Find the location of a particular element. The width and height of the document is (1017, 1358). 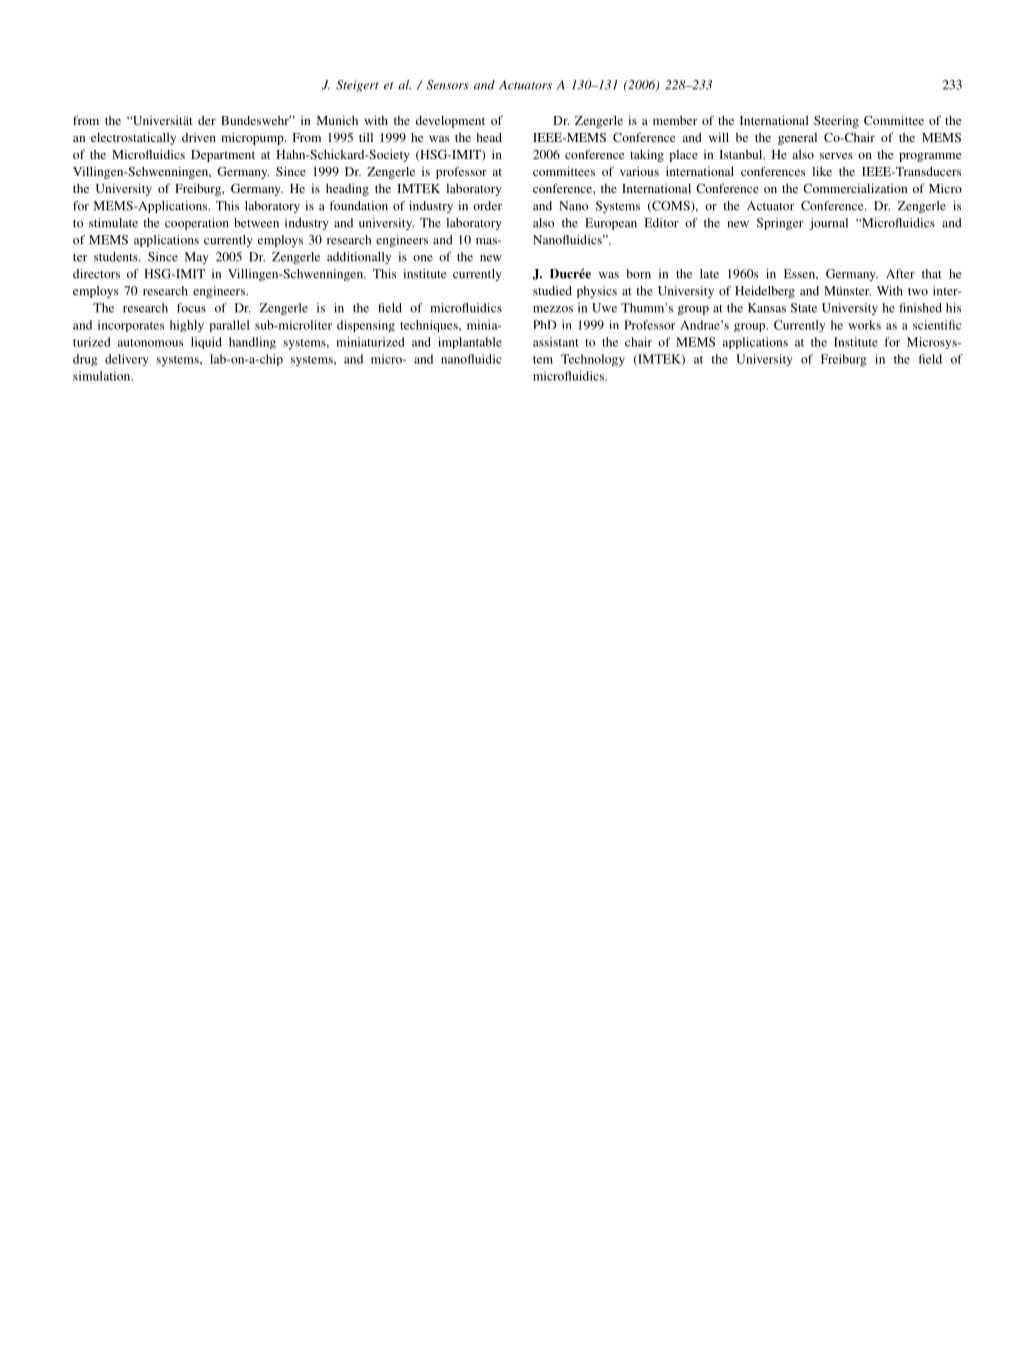

delivery is located at coordinates (127, 360).
